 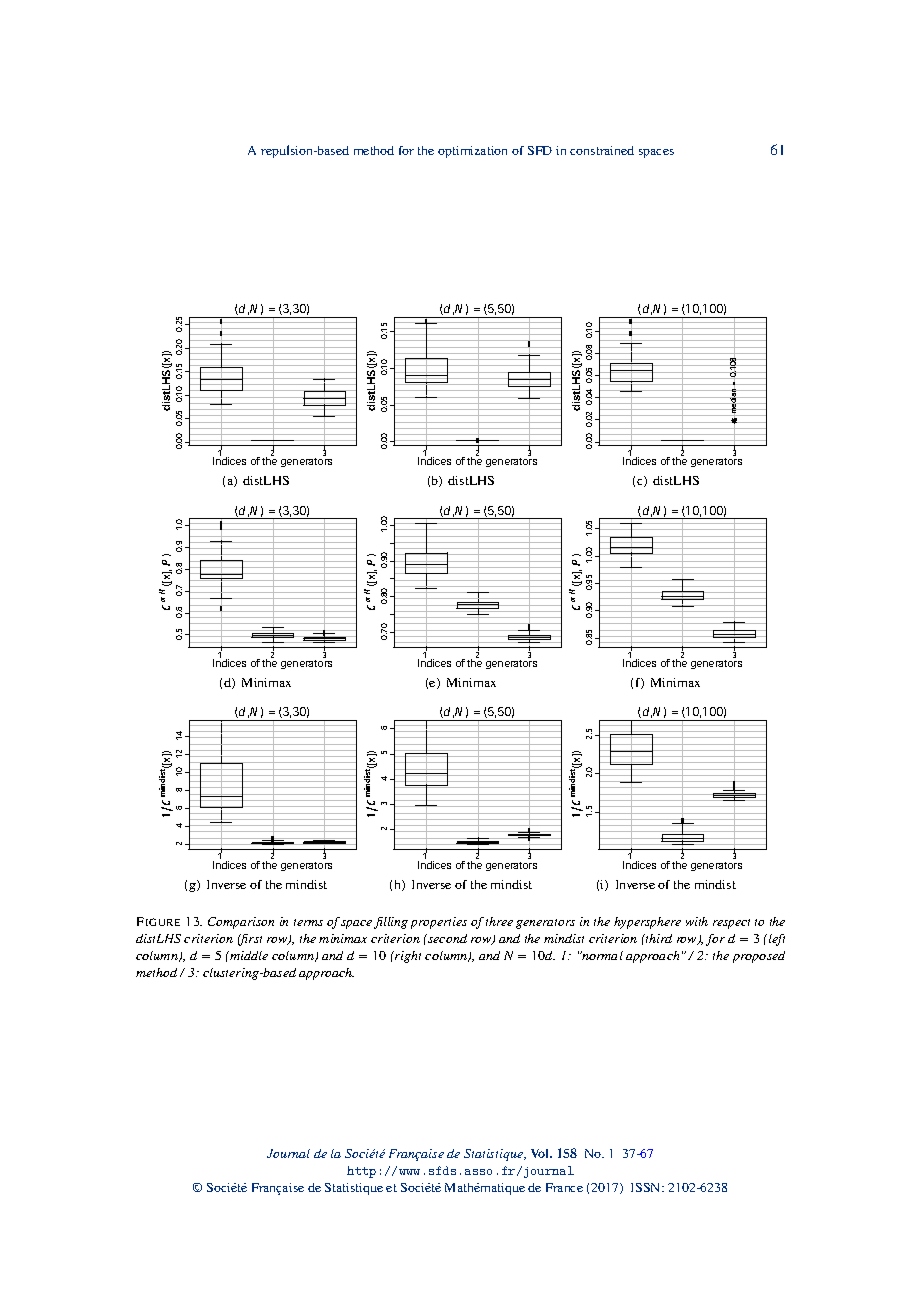 I want to click on middle, so click(x=248, y=955).
